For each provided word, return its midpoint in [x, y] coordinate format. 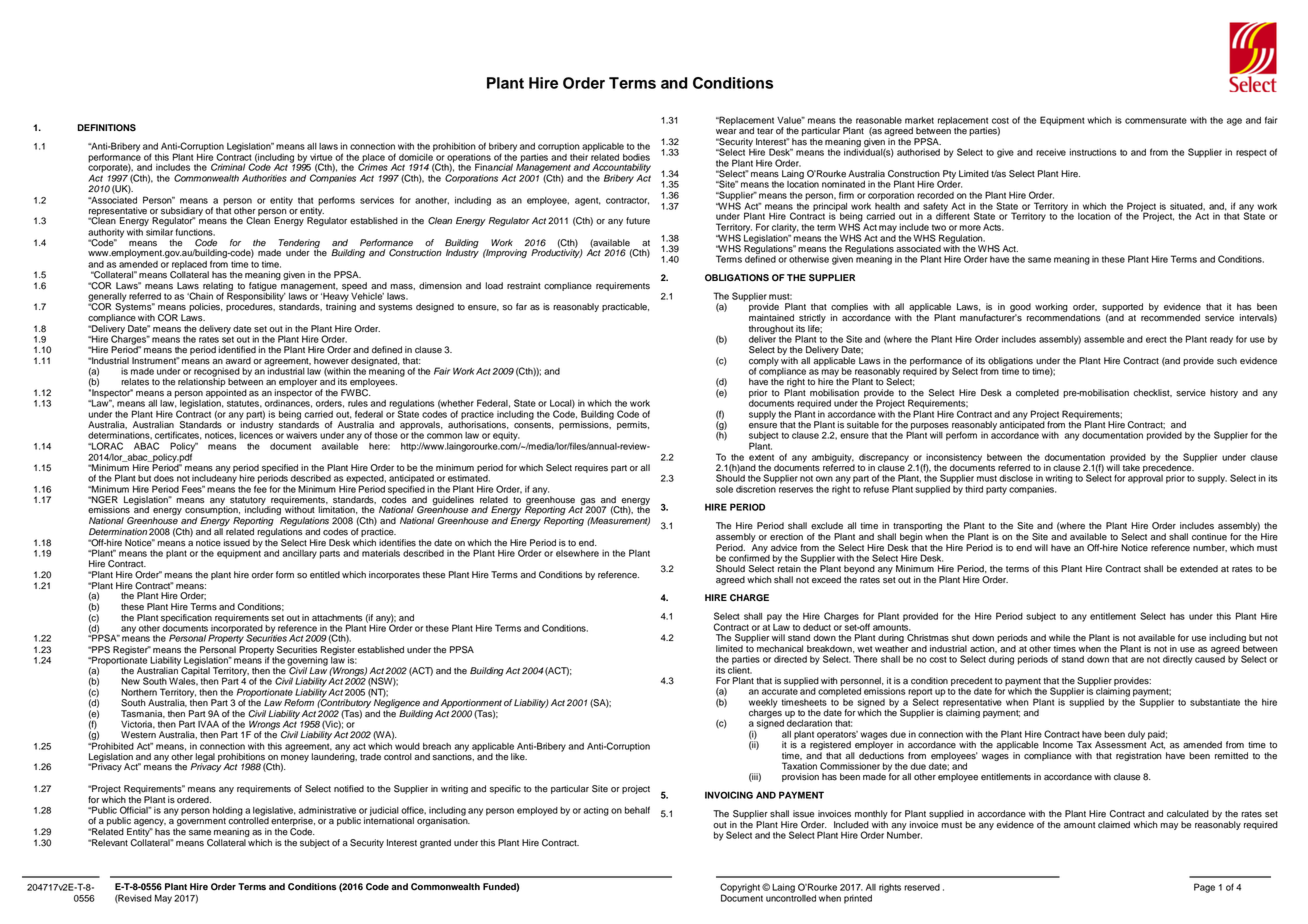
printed [858, 899]
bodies [636, 157]
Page [1204, 888]
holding [228, 811]
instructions [1093, 152]
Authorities [264, 178]
